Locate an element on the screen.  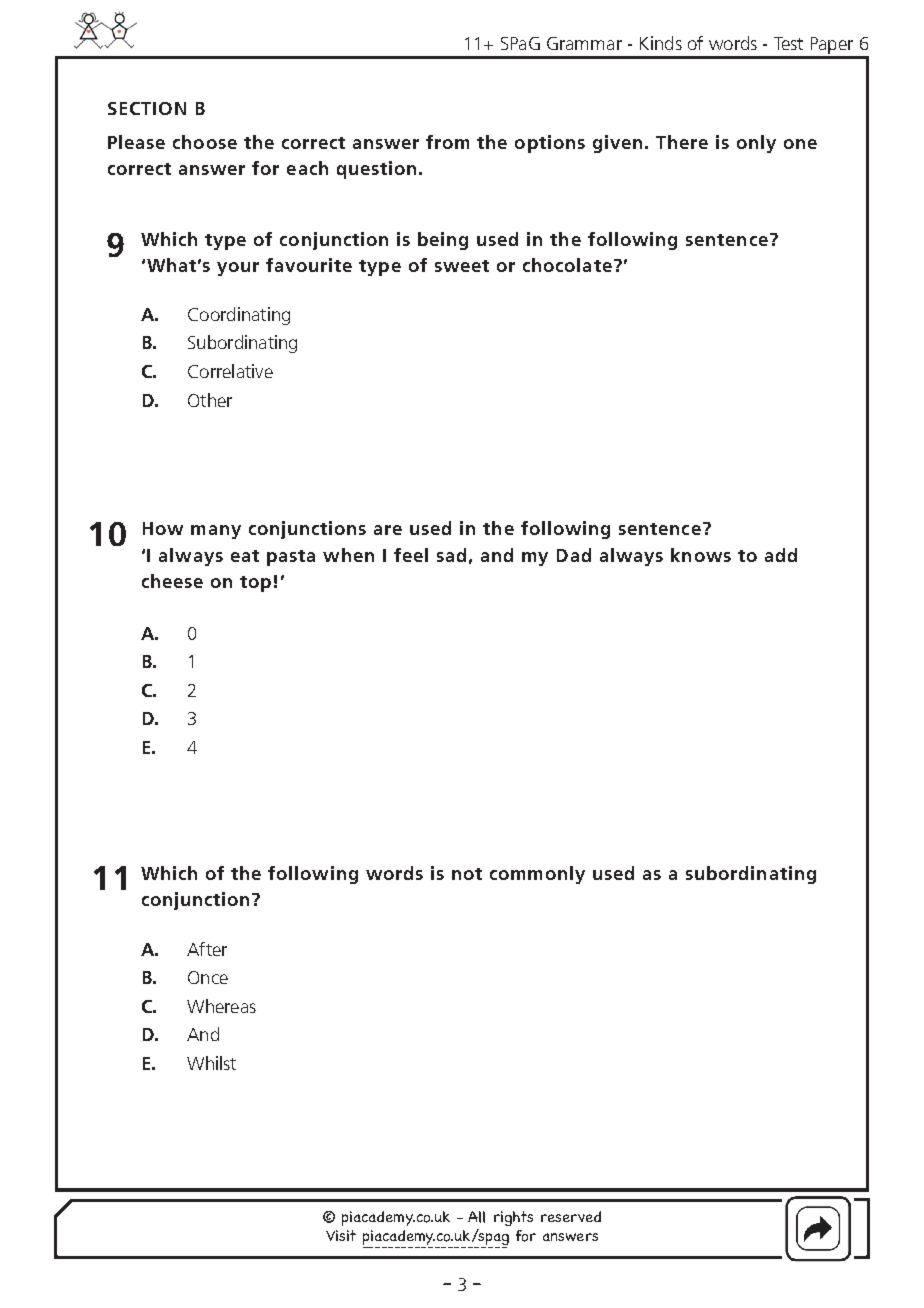
choose is located at coordinates (205, 142).
